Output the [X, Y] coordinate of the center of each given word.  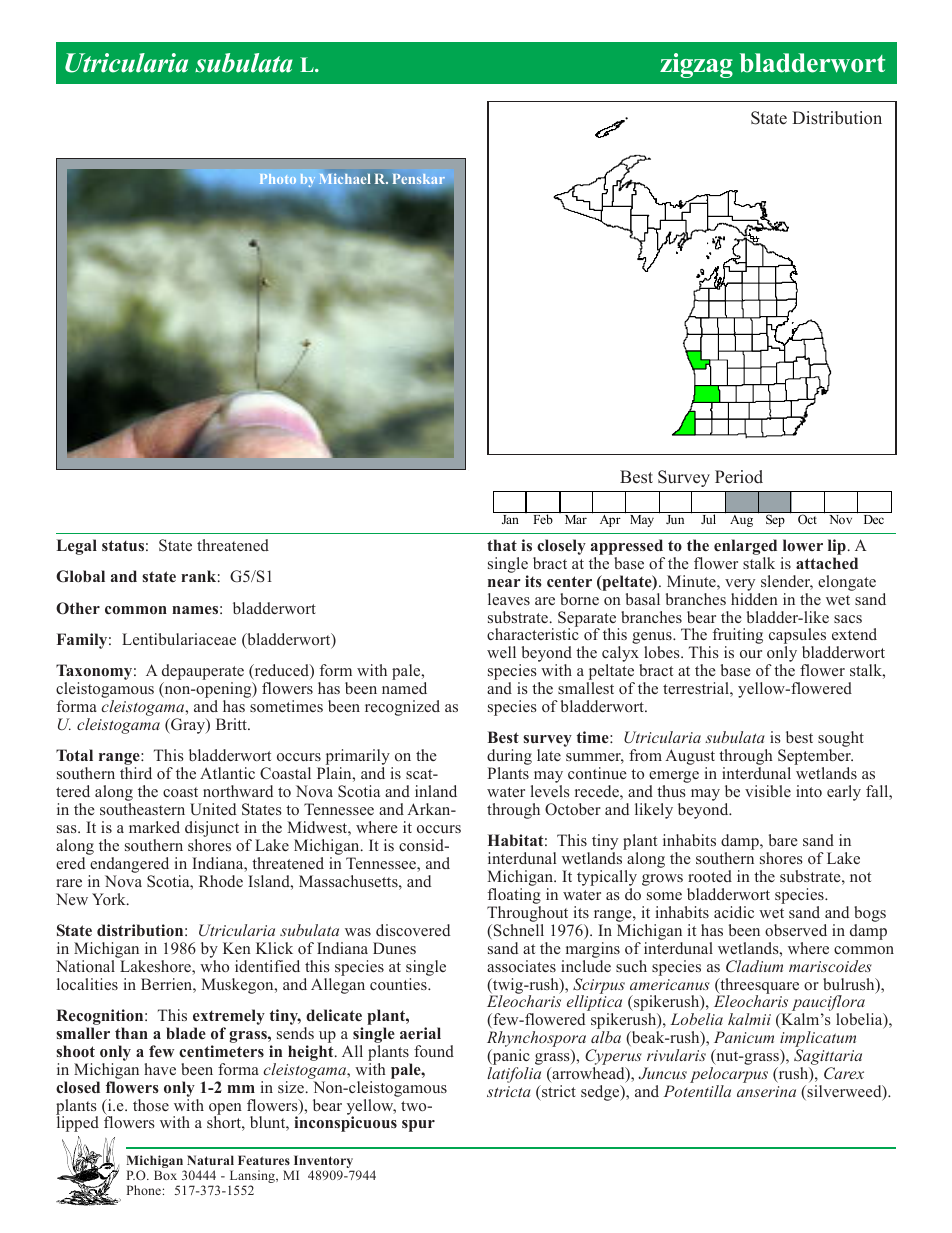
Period [739, 477]
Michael [344, 178]
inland [436, 791]
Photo [278, 179]
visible [768, 791]
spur [418, 1126]
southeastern [142, 809]
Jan [510, 519]
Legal [76, 547]
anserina [766, 1091]
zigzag [696, 65]
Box [165, 1175]
